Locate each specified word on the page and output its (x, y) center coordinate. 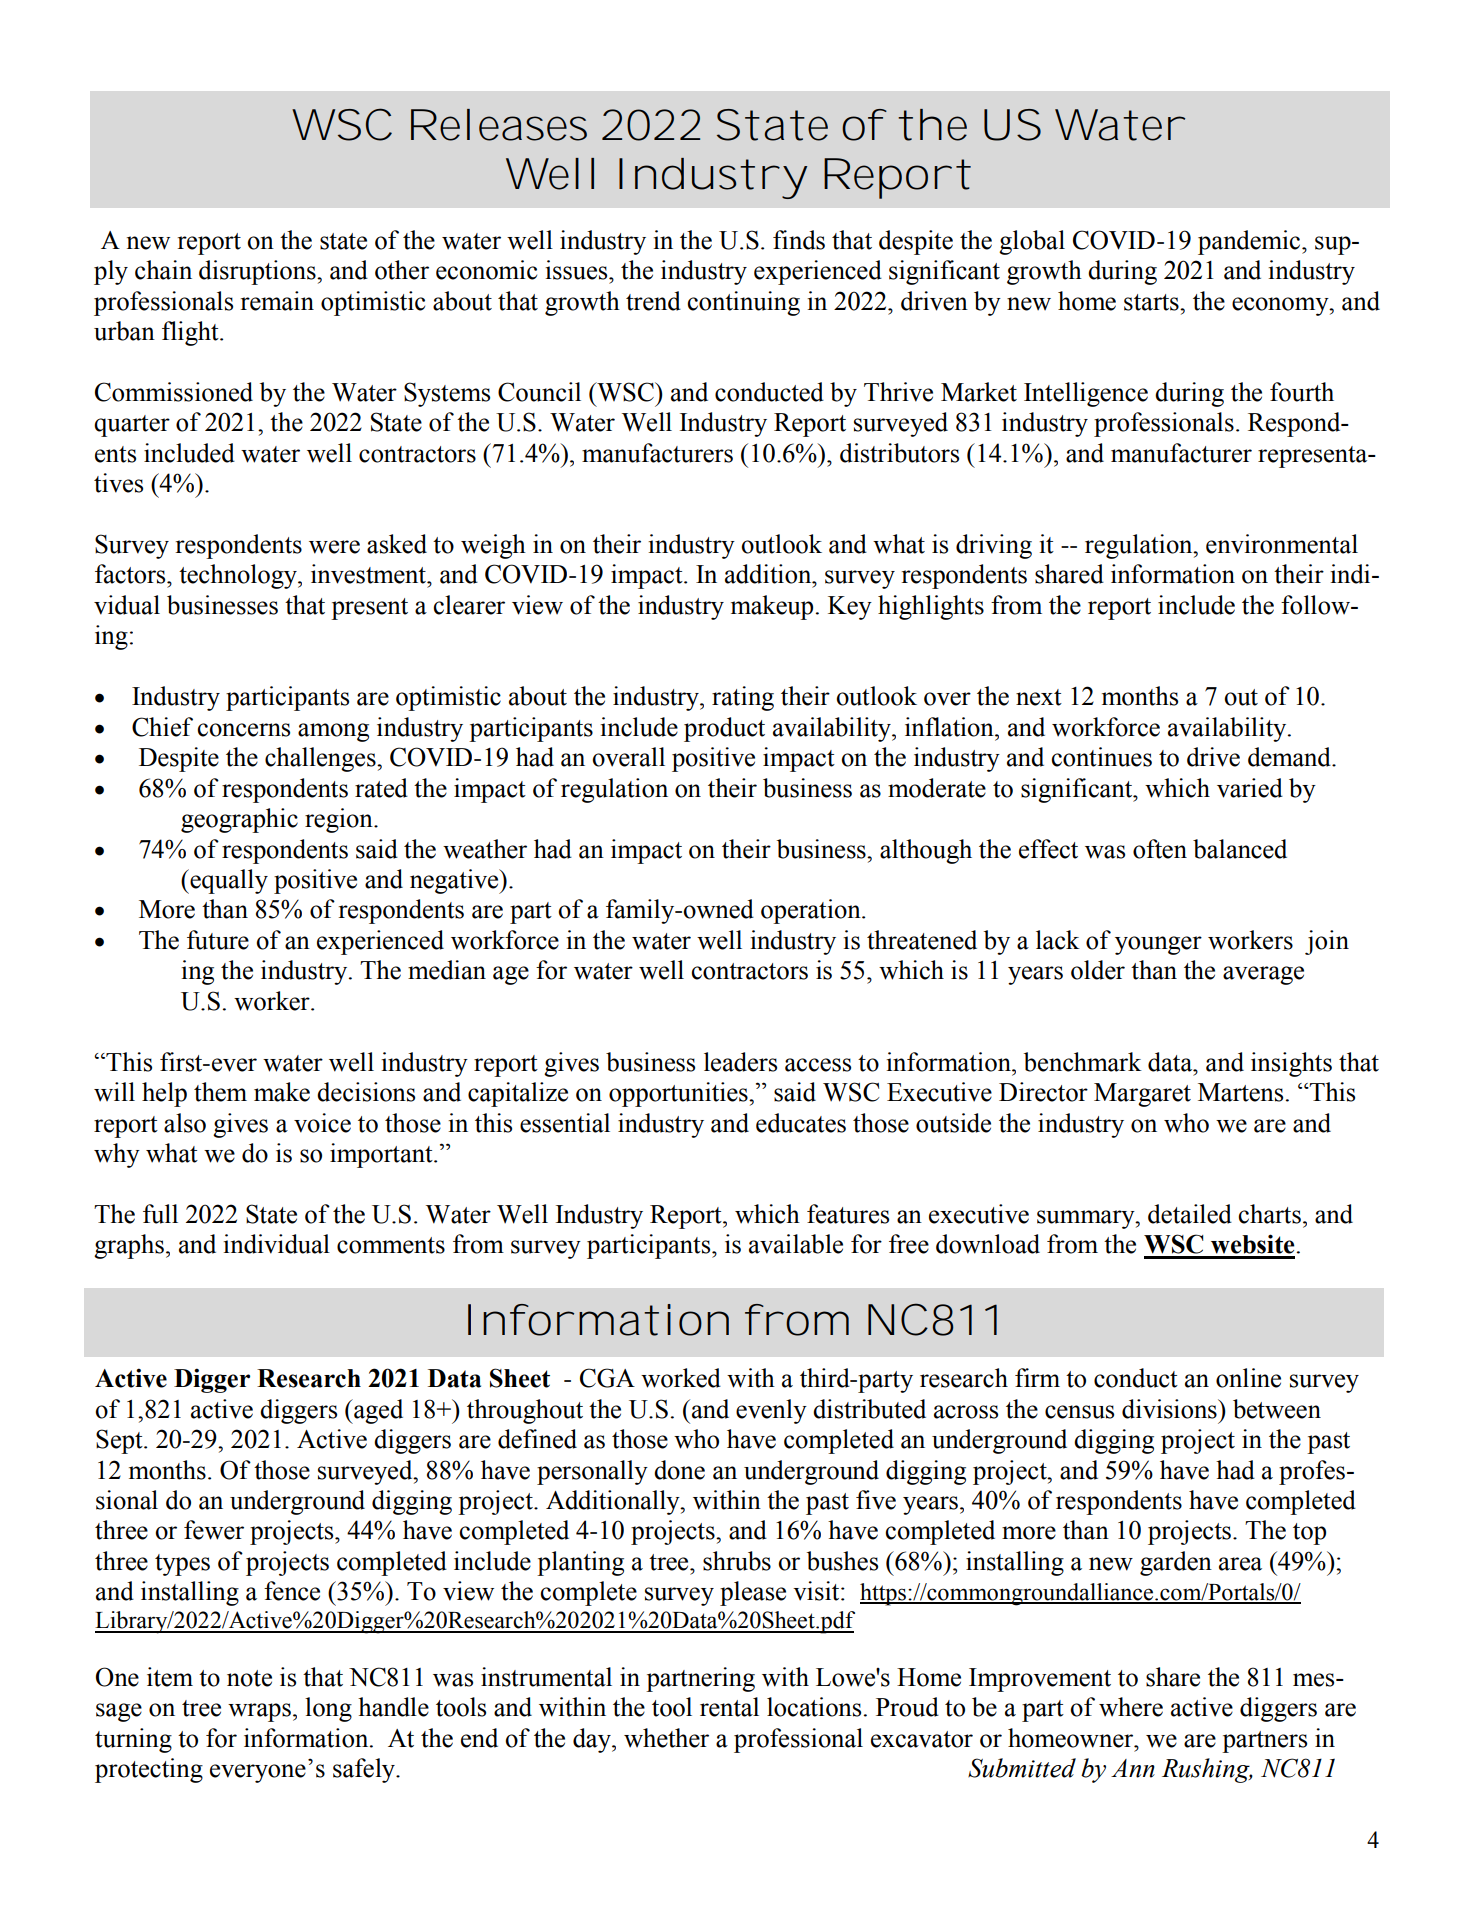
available (796, 1244)
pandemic (1250, 242)
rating (743, 698)
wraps (259, 1712)
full (160, 1214)
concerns (244, 730)
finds (799, 240)
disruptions (258, 272)
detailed (1190, 1214)
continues (1102, 757)
